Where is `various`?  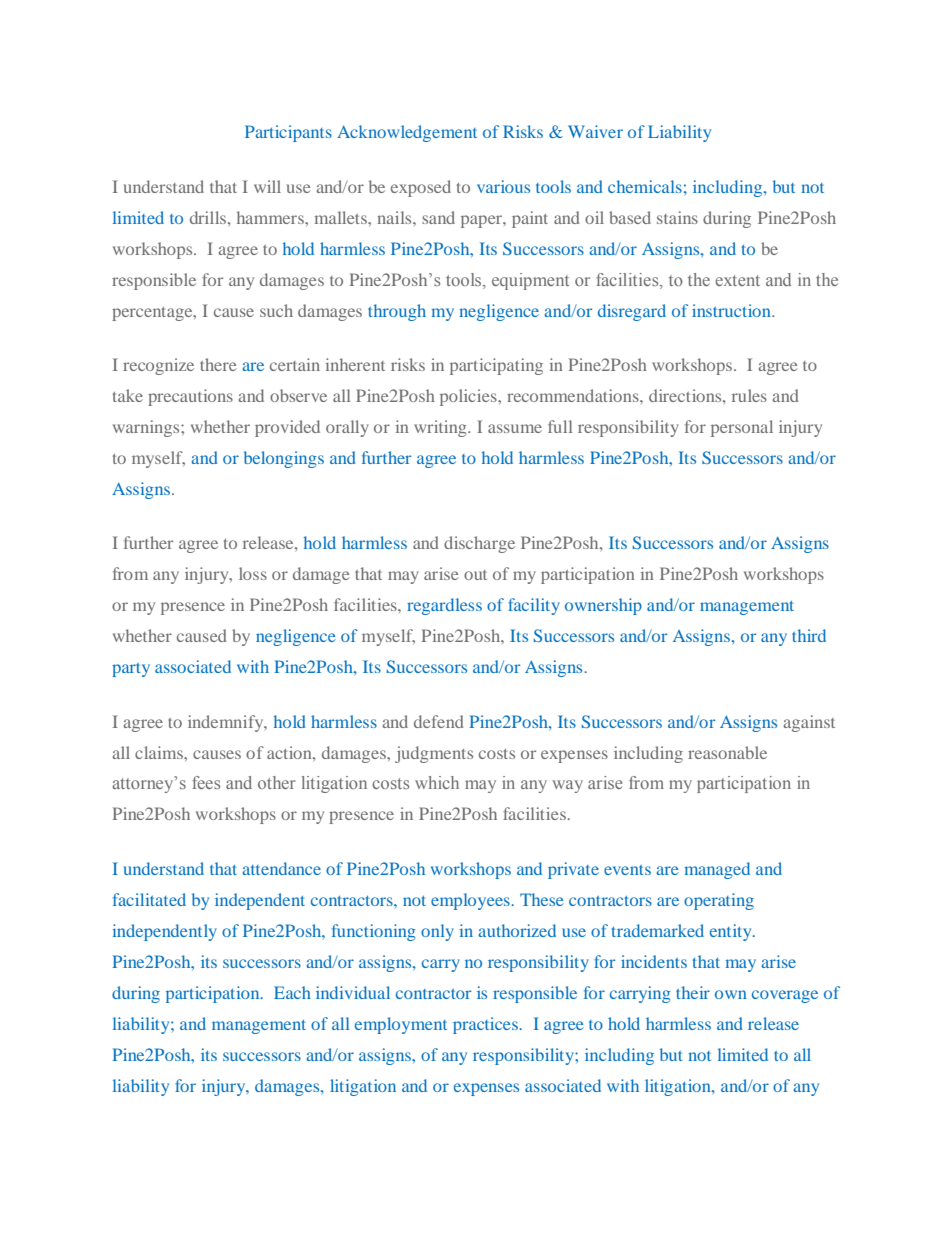 various is located at coordinates (503, 186).
